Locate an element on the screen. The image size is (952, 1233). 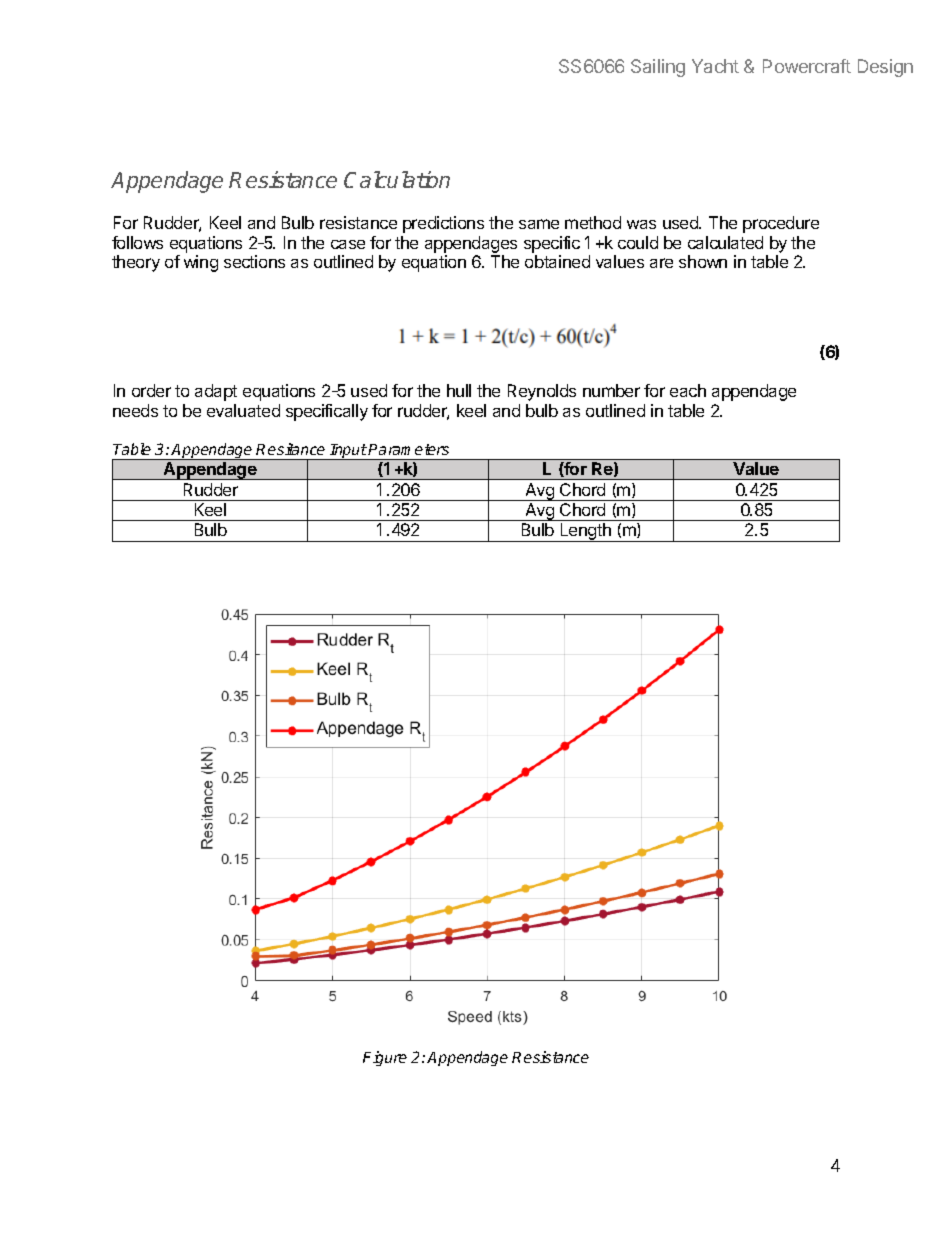
Resitance is located at coordinates (290, 449).
